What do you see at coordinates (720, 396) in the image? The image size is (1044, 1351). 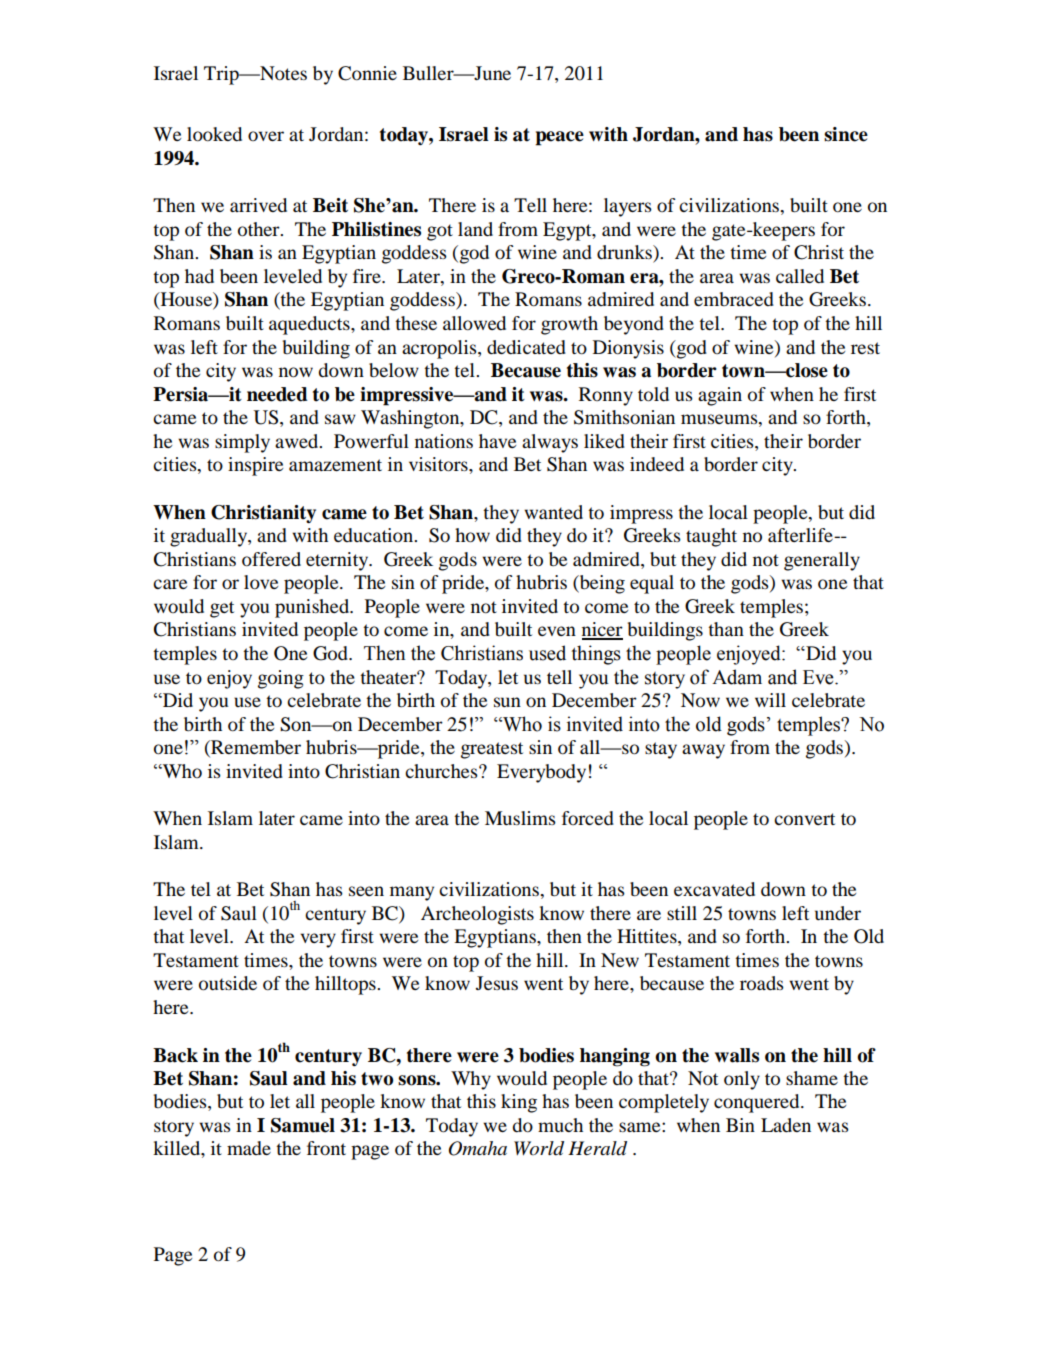 I see `again` at bounding box center [720, 396].
